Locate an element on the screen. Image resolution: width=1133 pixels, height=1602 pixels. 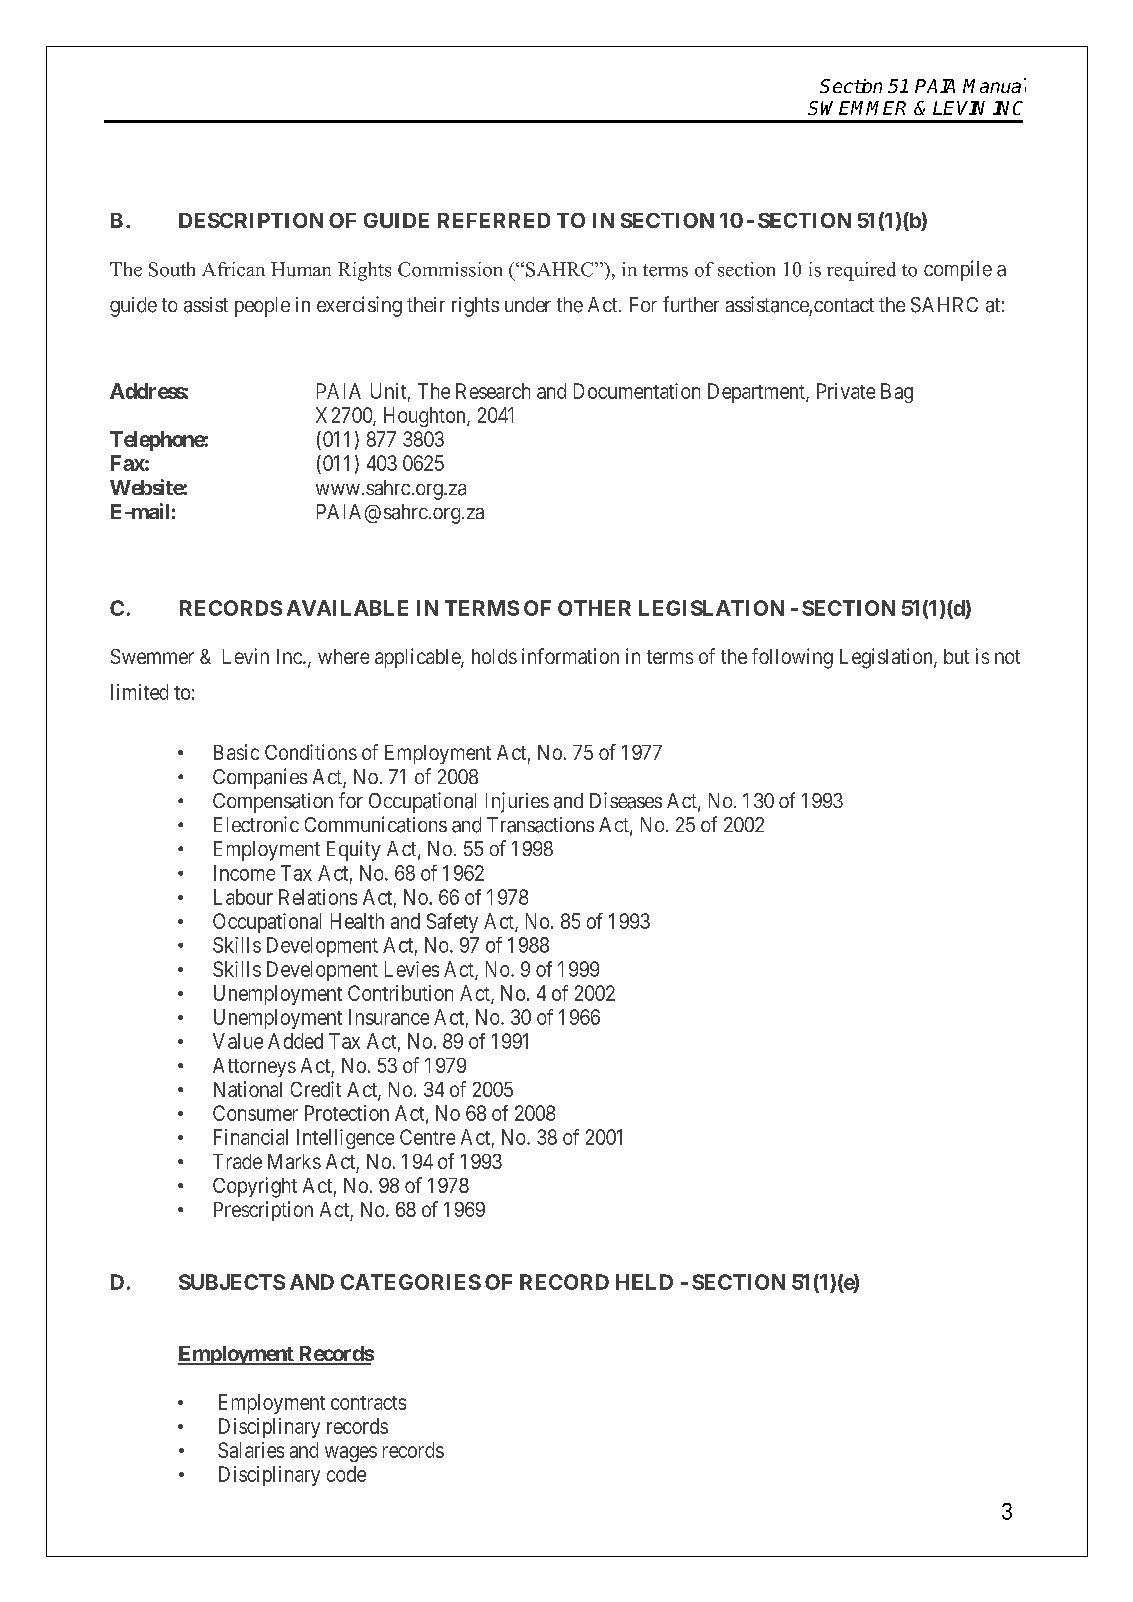
Diseases is located at coordinates (626, 800).
